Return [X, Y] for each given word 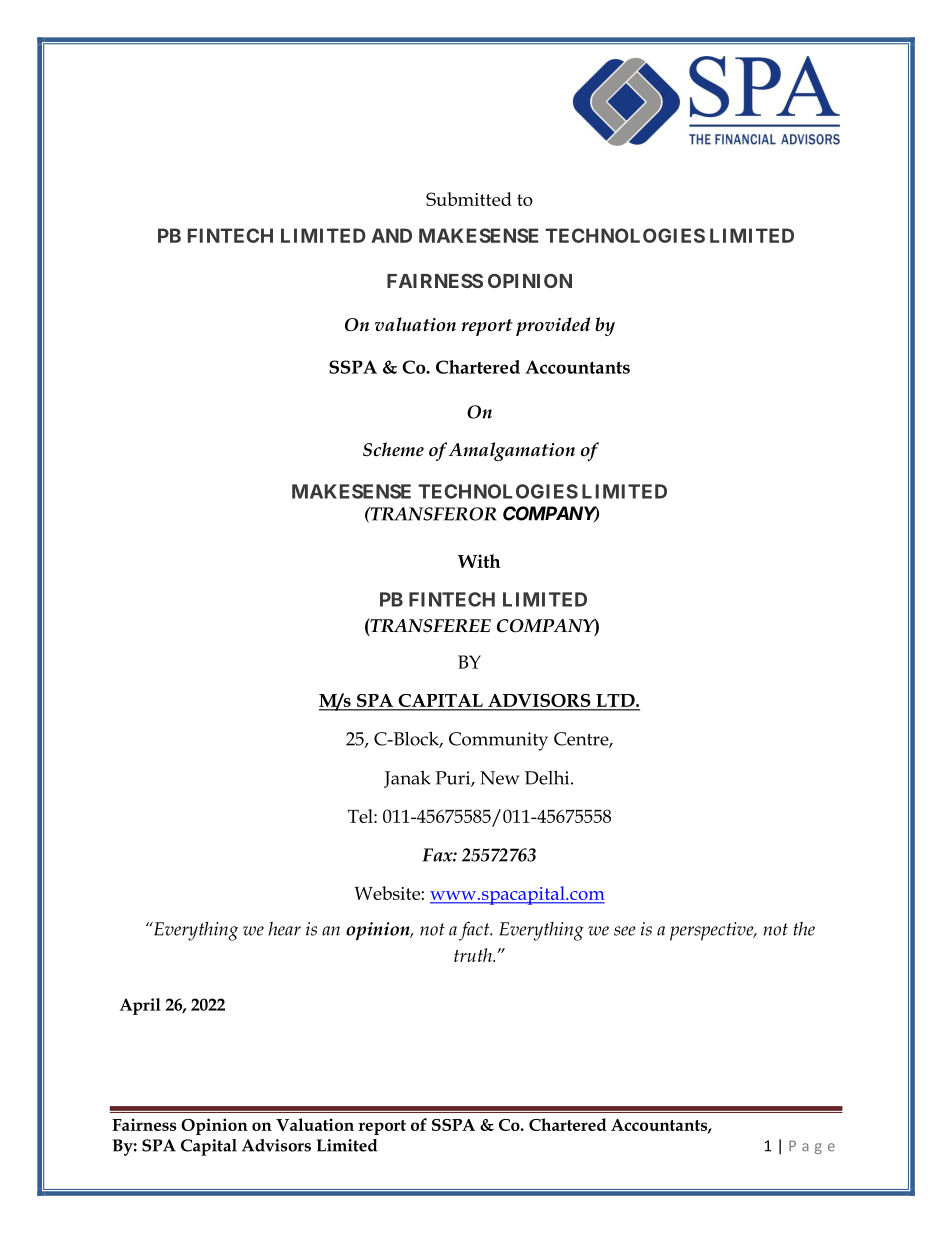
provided [553, 326]
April [140, 1006]
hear [284, 929]
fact [475, 931]
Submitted [469, 199]
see [625, 931]
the [804, 929]
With [479, 561]
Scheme [393, 449]
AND [391, 235]
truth [474, 955]
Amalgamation [511, 451]
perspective [713, 931]
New [500, 778]
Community [498, 741]
